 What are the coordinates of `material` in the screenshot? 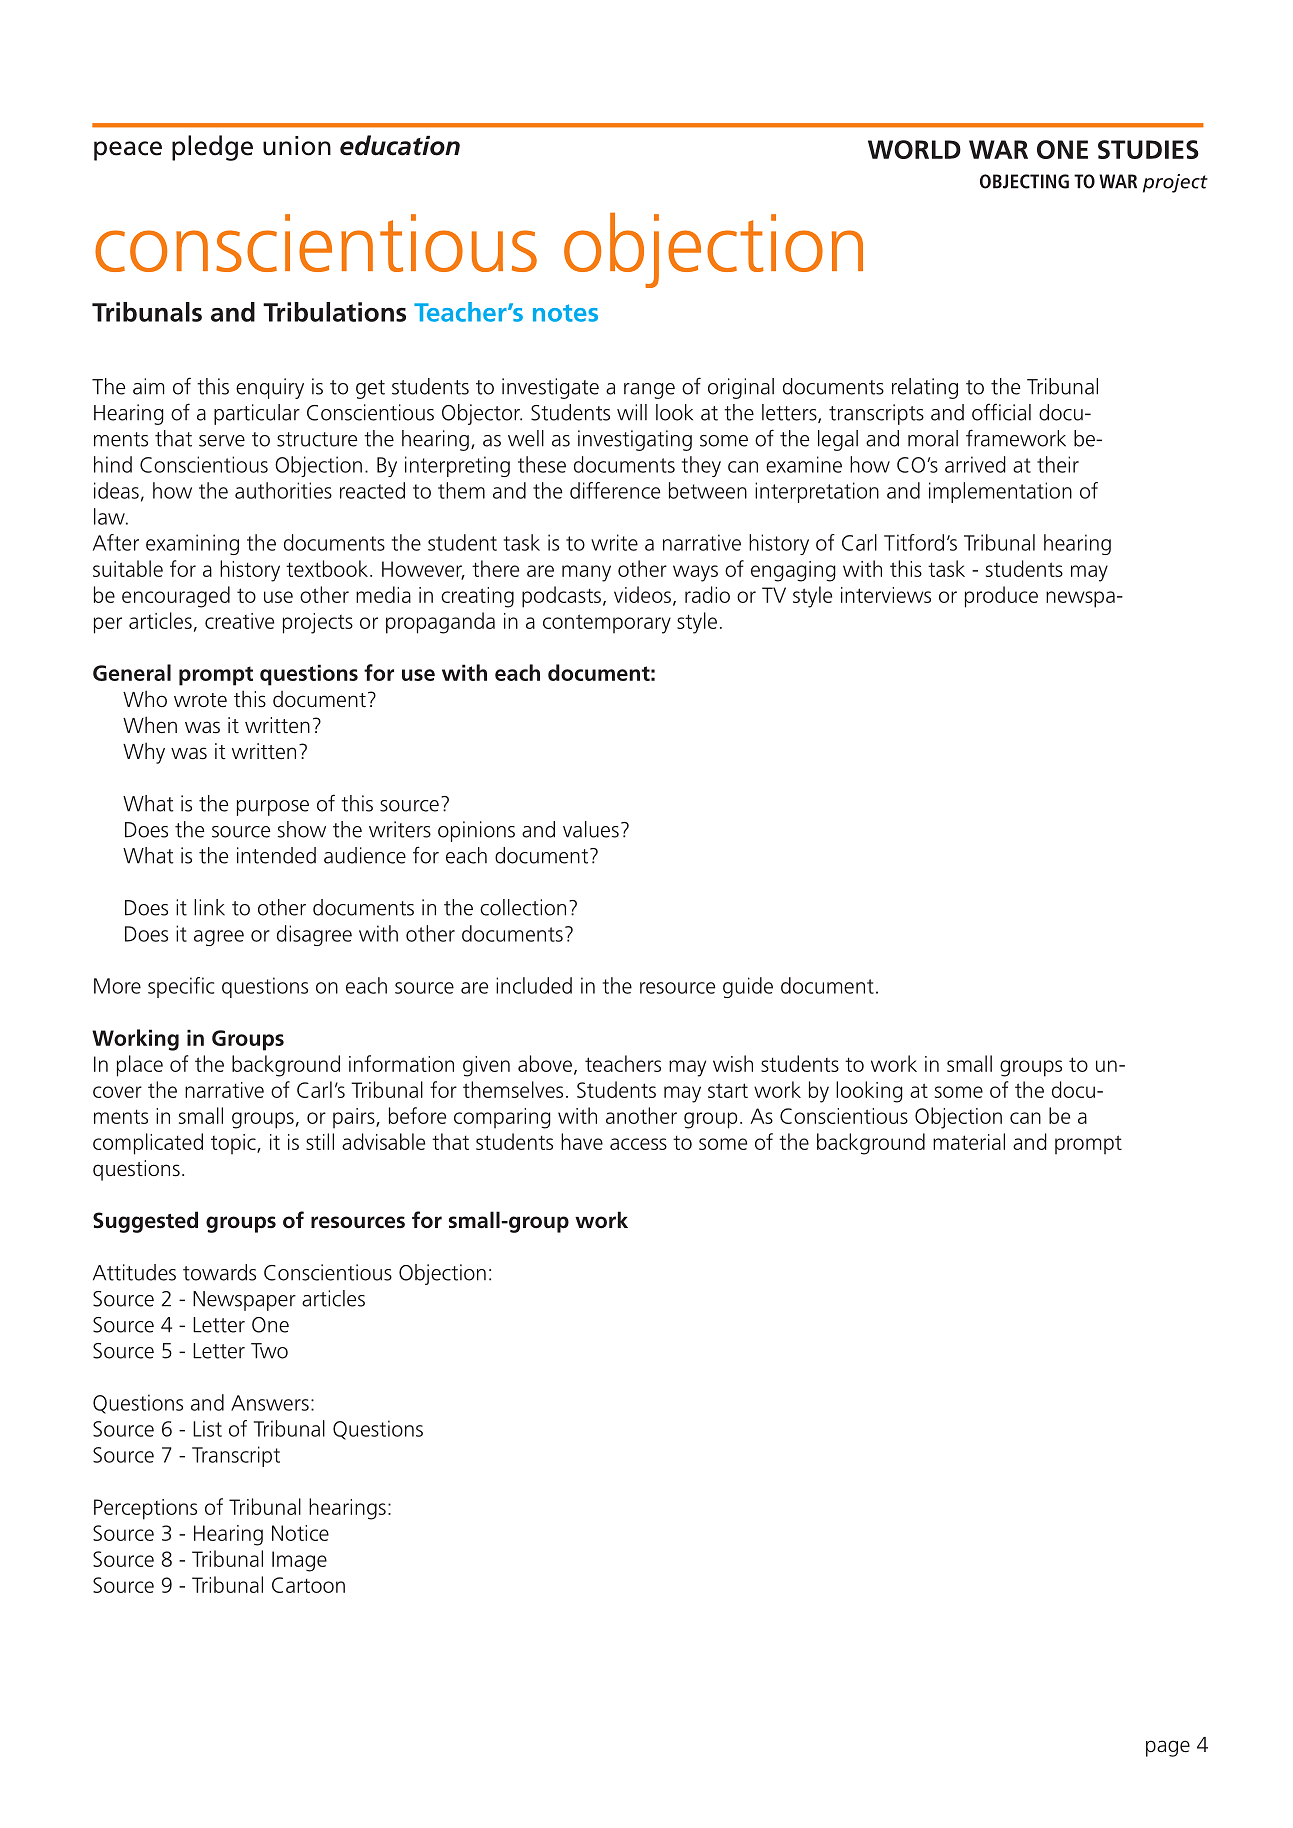 It's located at (969, 1141).
